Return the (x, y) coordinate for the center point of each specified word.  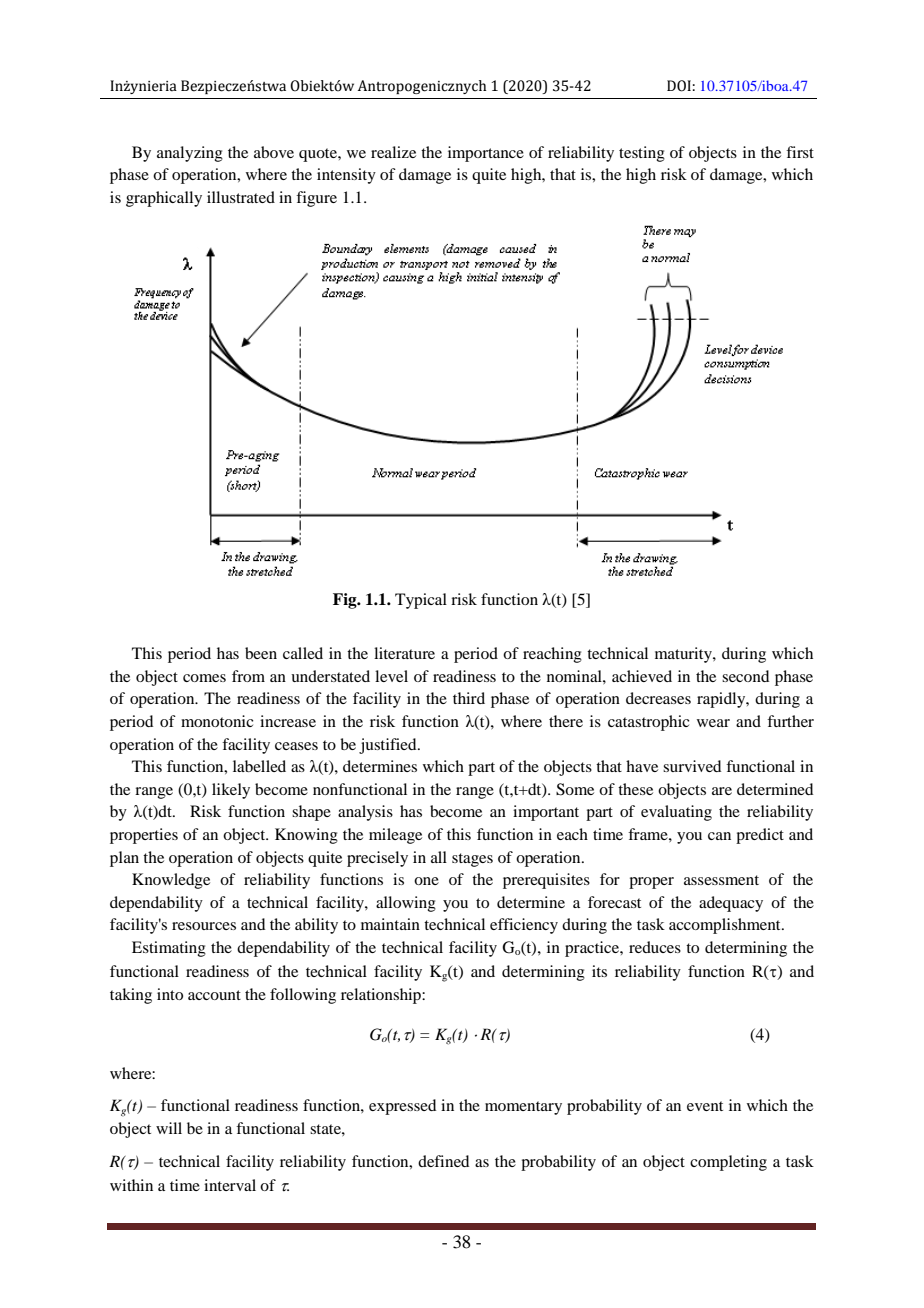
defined (443, 1161)
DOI (679, 86)
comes (204, 678)
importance (486, 154)
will (169, 1128)
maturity (684, 655)
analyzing (190, 154)
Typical (421, 601)
